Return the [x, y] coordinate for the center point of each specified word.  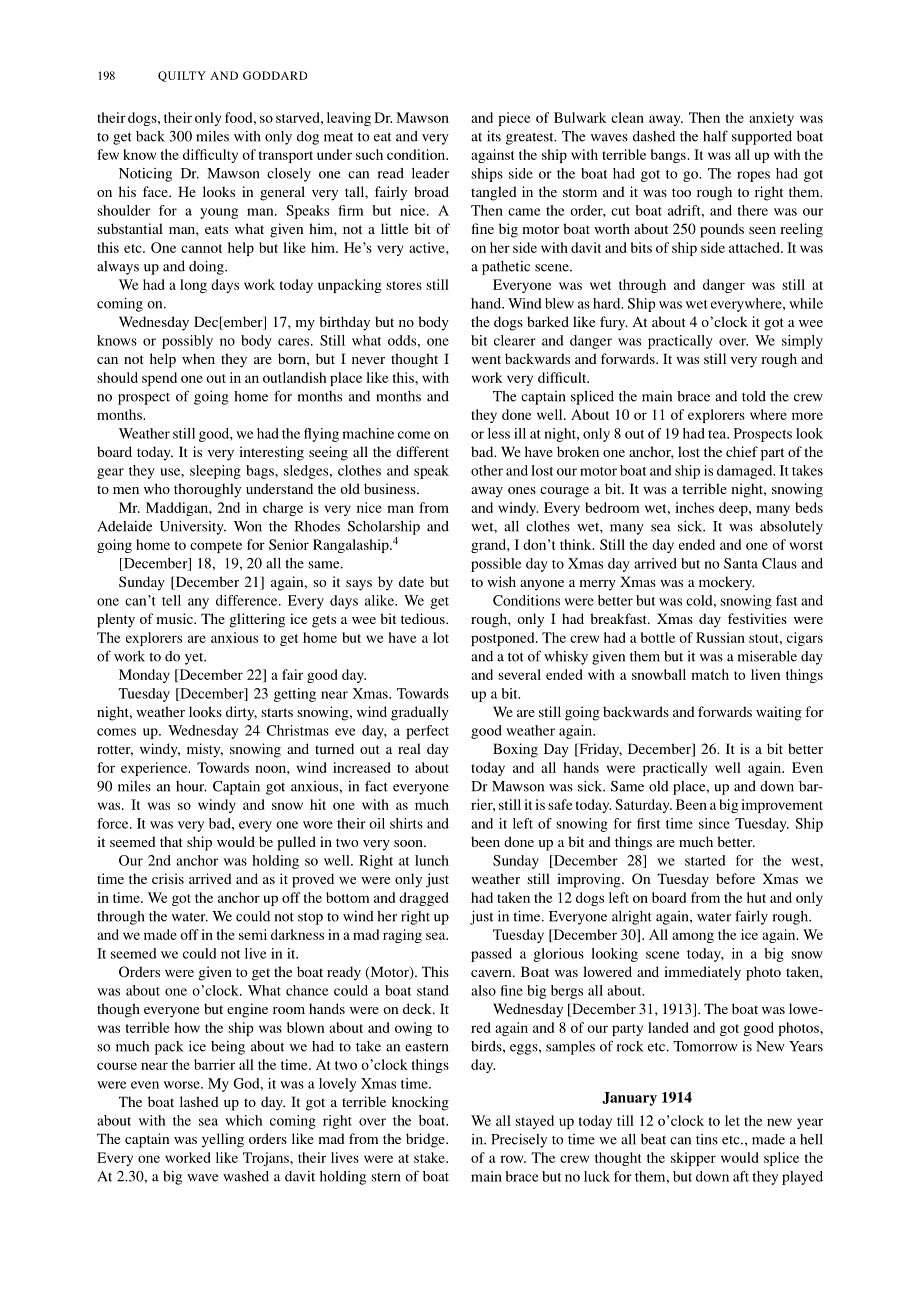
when [198, 358]
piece [514, 119]
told [754, 396]
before [735, 878]
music [175, 618]
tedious [424, 618]
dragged [423, 899]
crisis [168, 878]
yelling [223, 1140]
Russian [720, 637]
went [486, 359]
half [715, 136]
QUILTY [182, 76]
